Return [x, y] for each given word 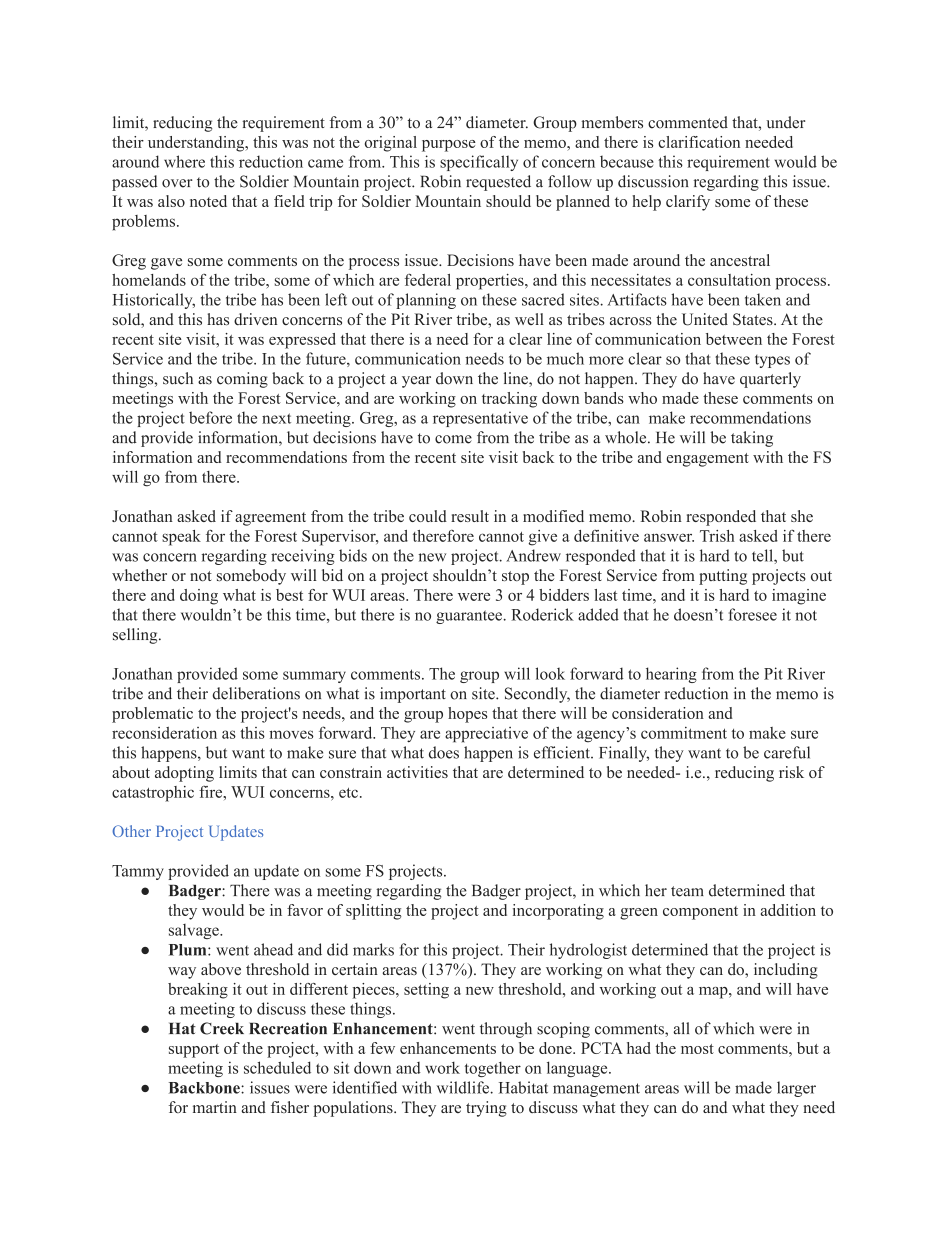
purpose [449, 146]
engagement [708, 460]
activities [417, 772]
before [210, 417]
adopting [184, 774]
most [697, 1049]
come [453, 439]
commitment [684, 733]
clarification [699, 142]
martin [215, 1107]
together [493, 1069]
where [184, 161]
